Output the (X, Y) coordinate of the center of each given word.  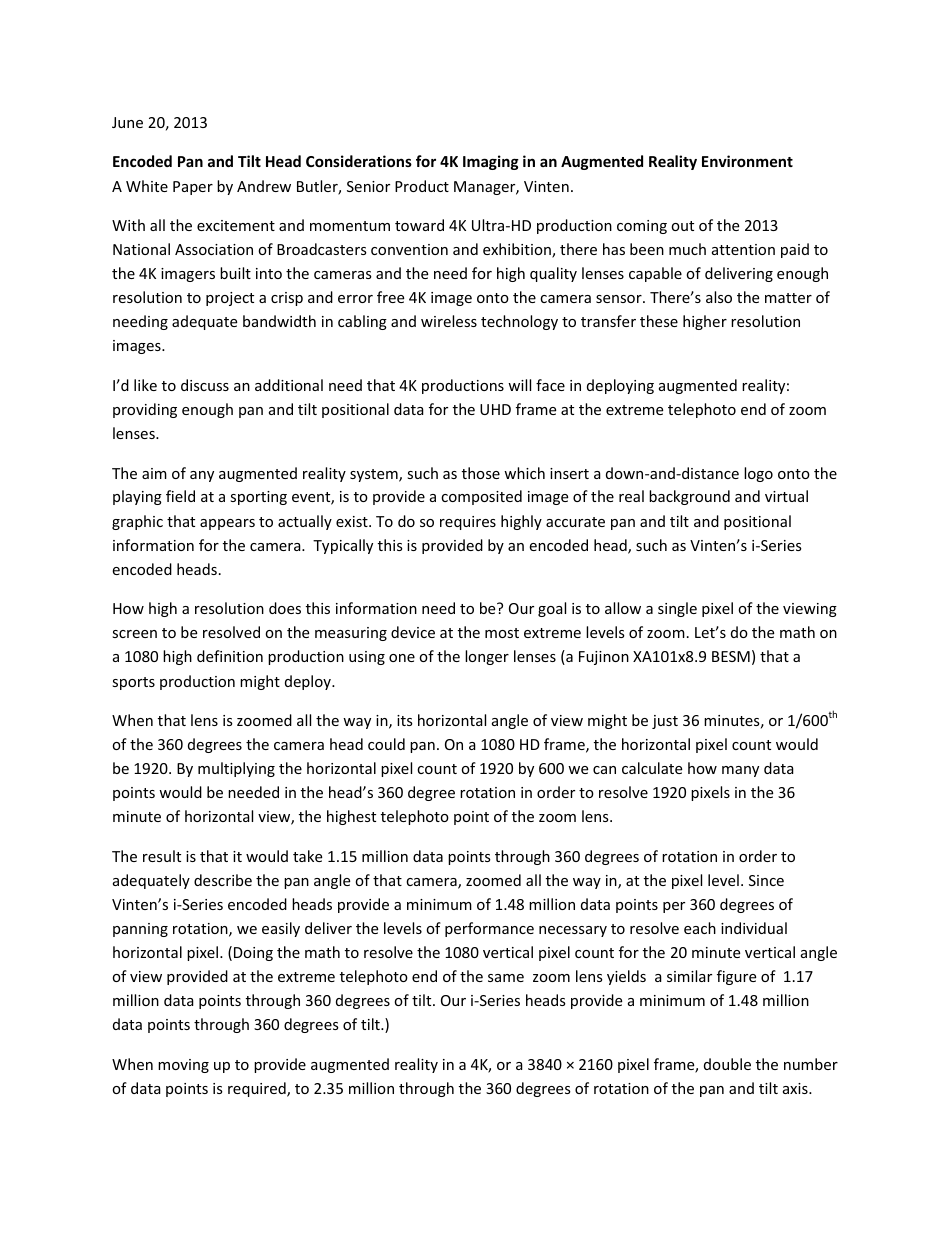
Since (766, 880)
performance (489, 929)
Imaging (491, 162)
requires (468, 523)
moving (183, 1066)
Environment (747, 161)
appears (227, 524)
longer (487, 657)
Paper (193, 188)
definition (230, 656)
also (719, 297)
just (665, 722)
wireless (449, 321)
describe (223, 880)
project (230, 299)
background (689, 497)
